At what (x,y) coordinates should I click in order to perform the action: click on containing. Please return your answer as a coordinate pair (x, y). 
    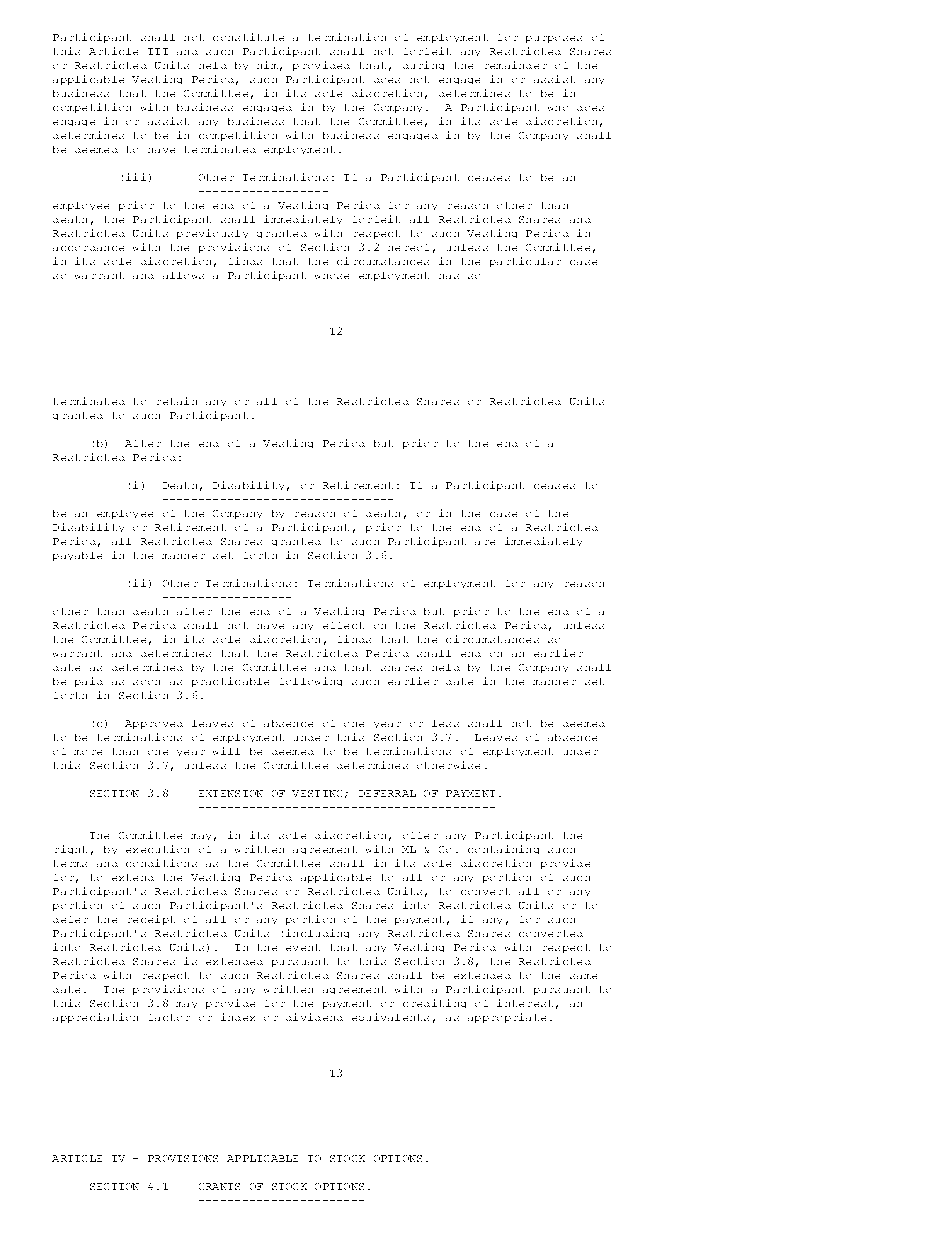
    Looking at the image, I should click on (503, 849).
